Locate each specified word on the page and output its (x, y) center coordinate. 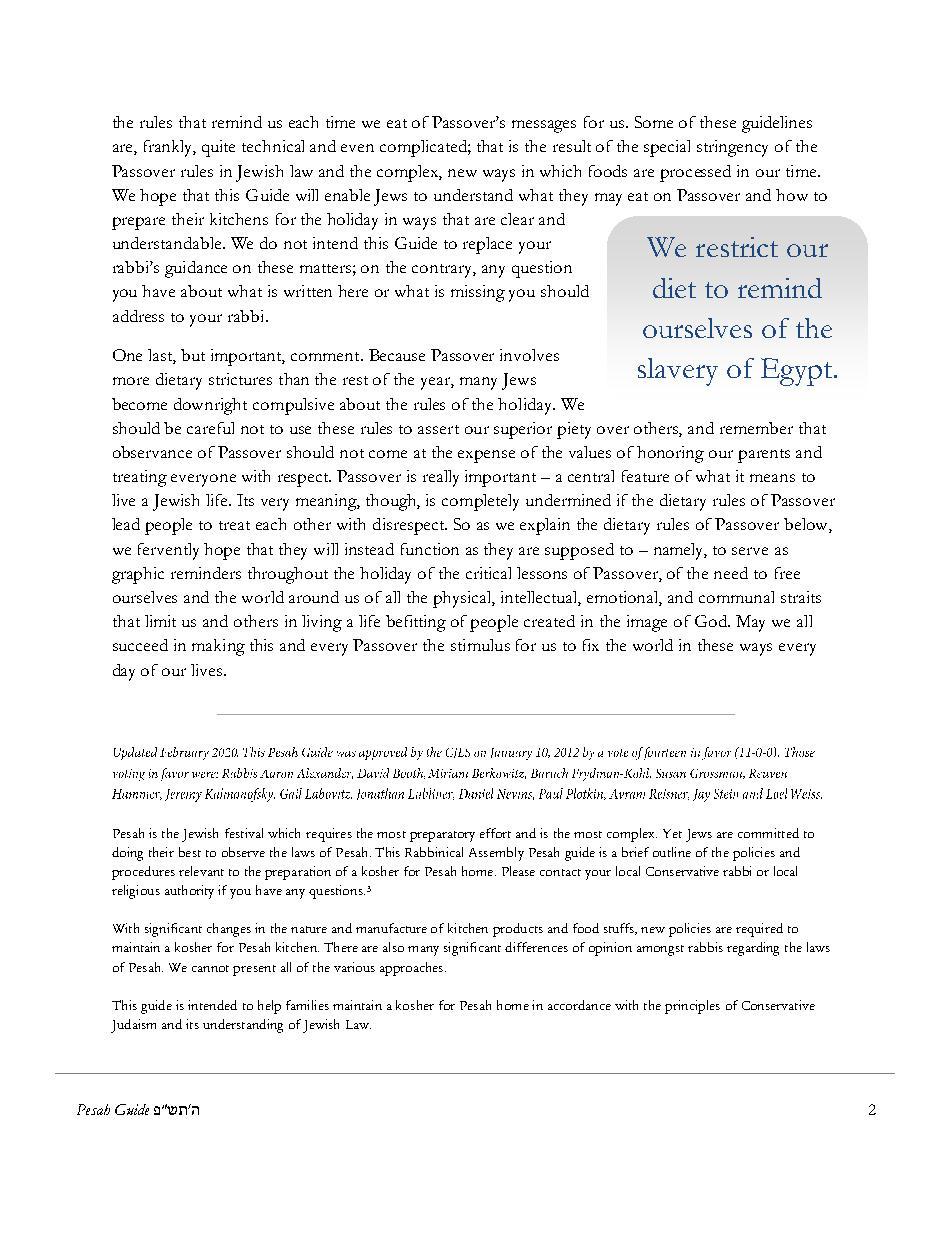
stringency (732, 148)
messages (544, 126)
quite (218, 148)
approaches (413, 969)
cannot (210, 968)
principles (692, 1007)
